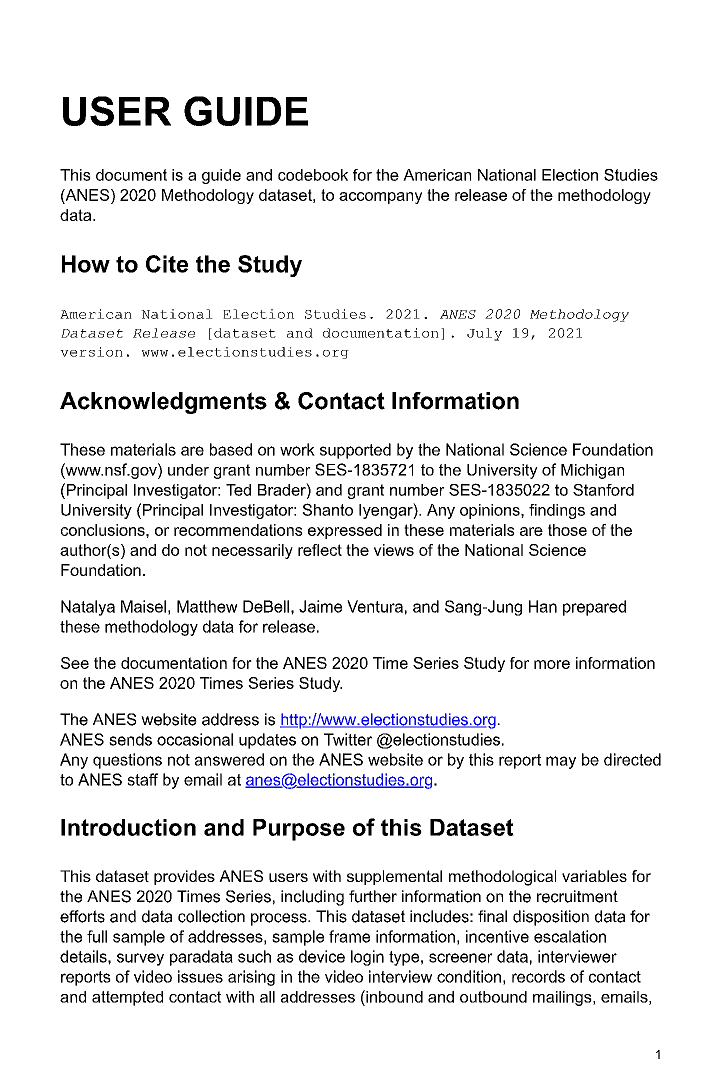 This page has height=1084, width=722. I want to click on survey, so click(140, 959).
